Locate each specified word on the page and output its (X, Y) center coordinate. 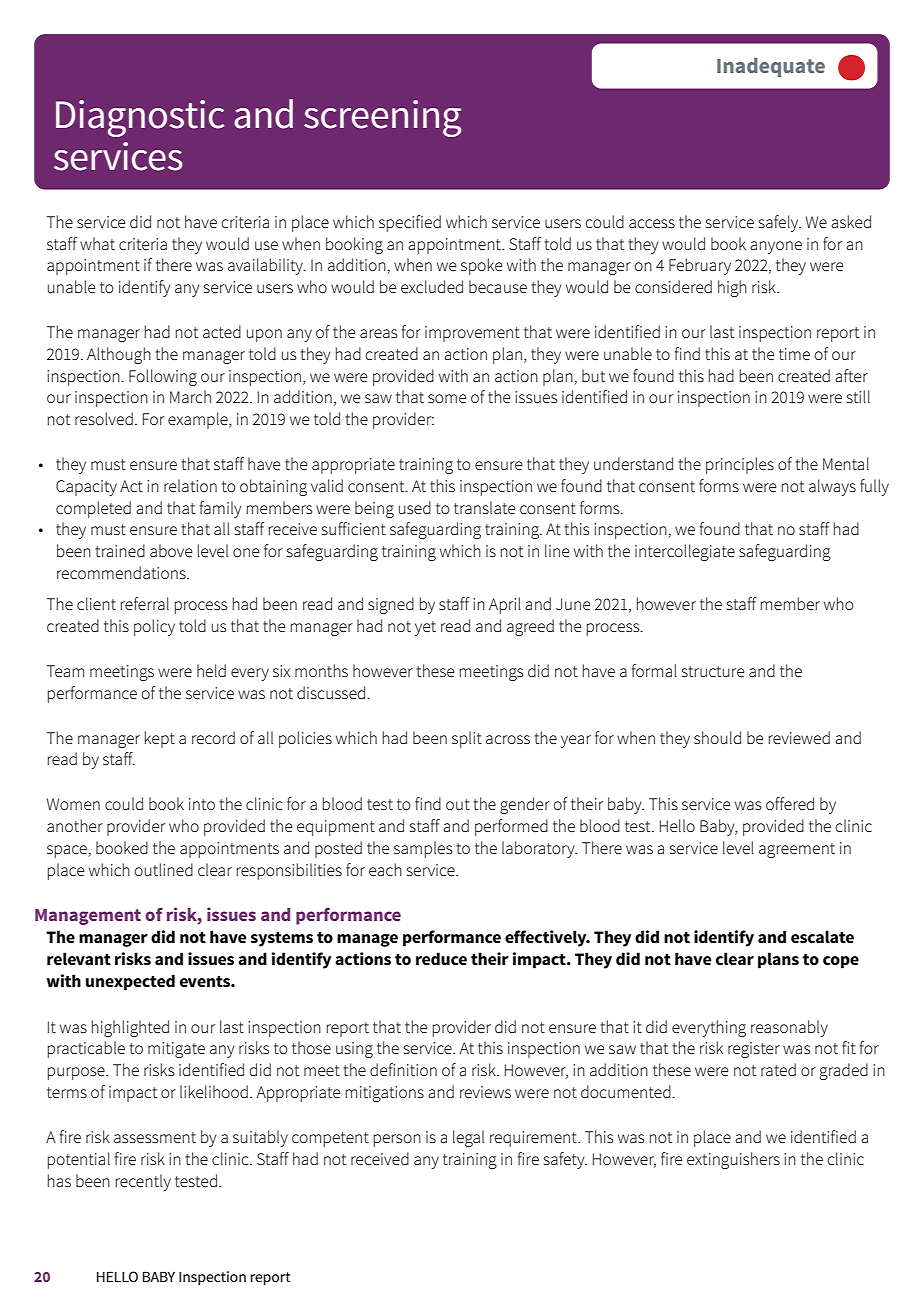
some (447, 398)
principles (740, 465)
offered (790, 803)
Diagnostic (140, 118)
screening (382, 118)
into (202, 804)
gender (525, 805)
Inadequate (771, 67)
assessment (155, 1137)
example (199, 420)
